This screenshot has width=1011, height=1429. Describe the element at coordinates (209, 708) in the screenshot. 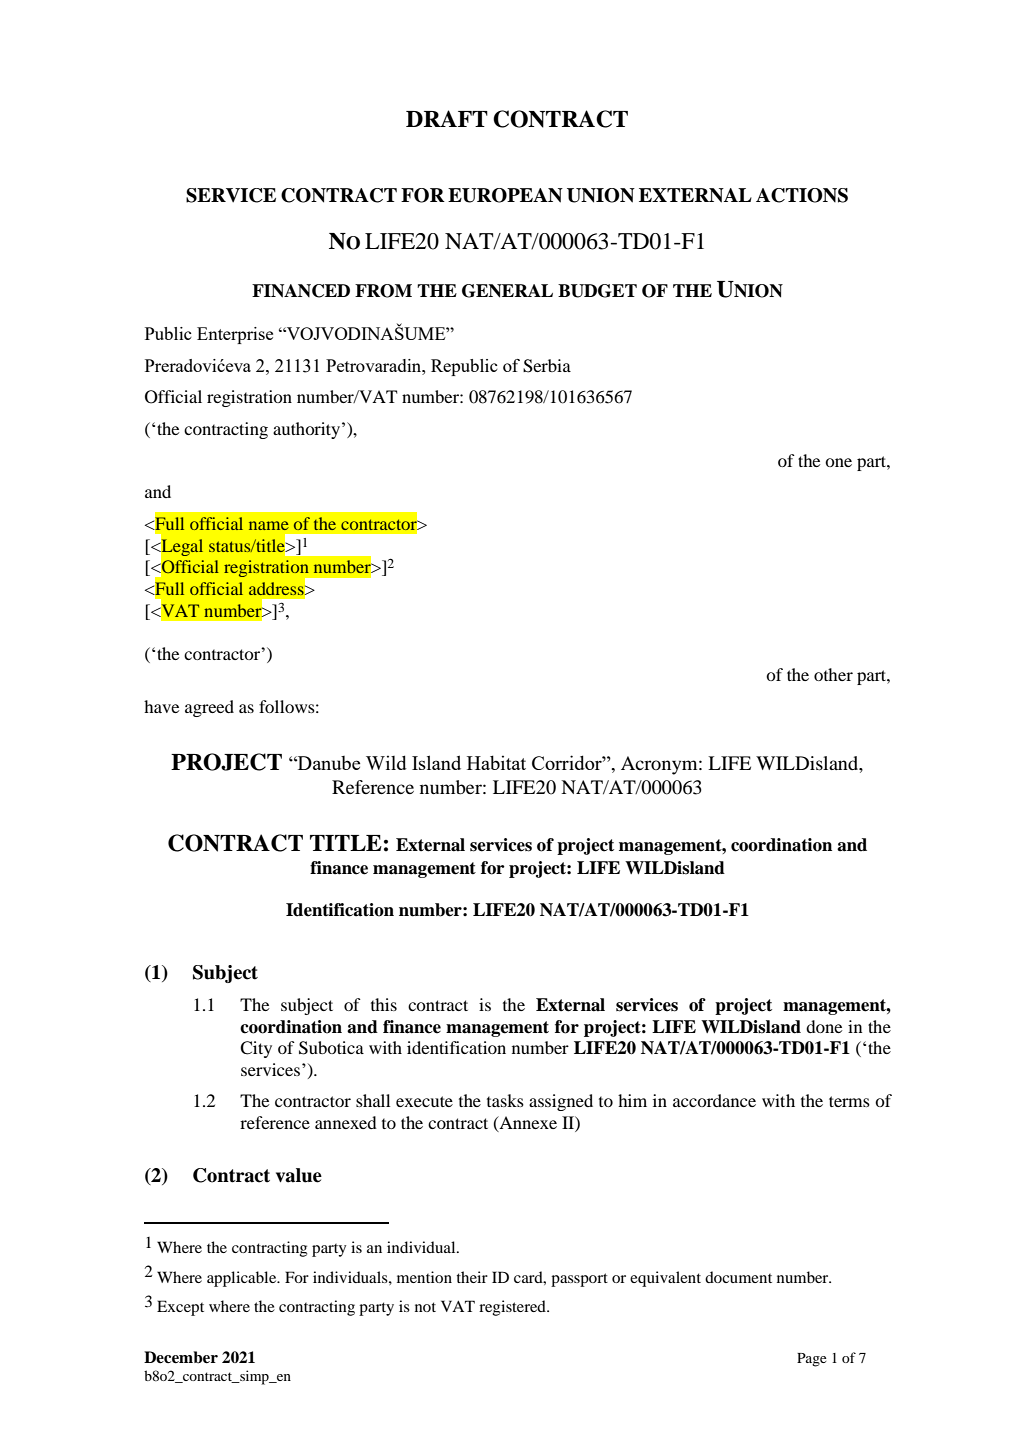

I see `agreed` at that location.
